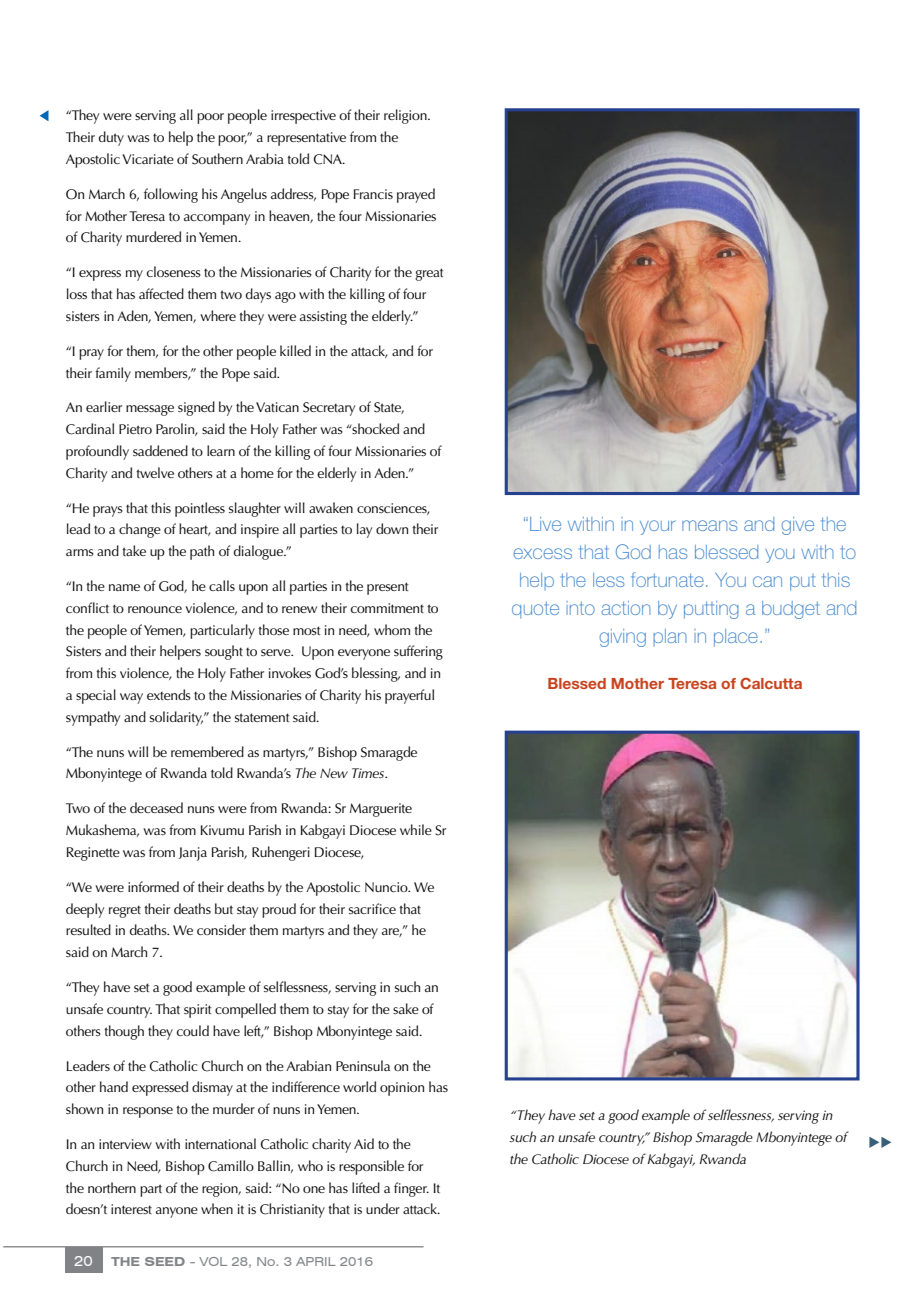 The height and width of the page is (1308, 924). Describe the element at coordinates (197, 1011) in the page. I see `spirit` at that location.
